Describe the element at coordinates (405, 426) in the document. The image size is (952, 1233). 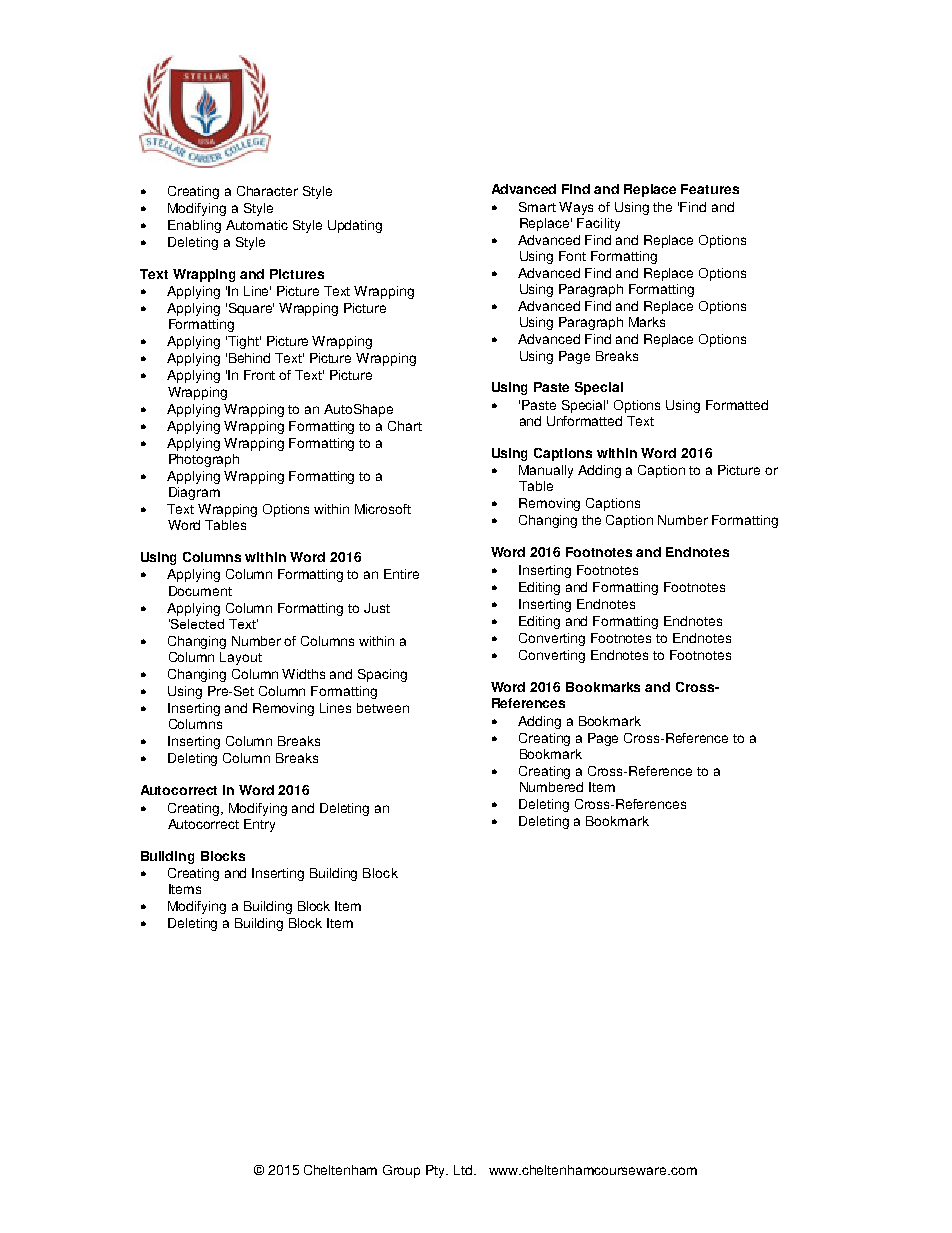
I see `Chart` at that location.
